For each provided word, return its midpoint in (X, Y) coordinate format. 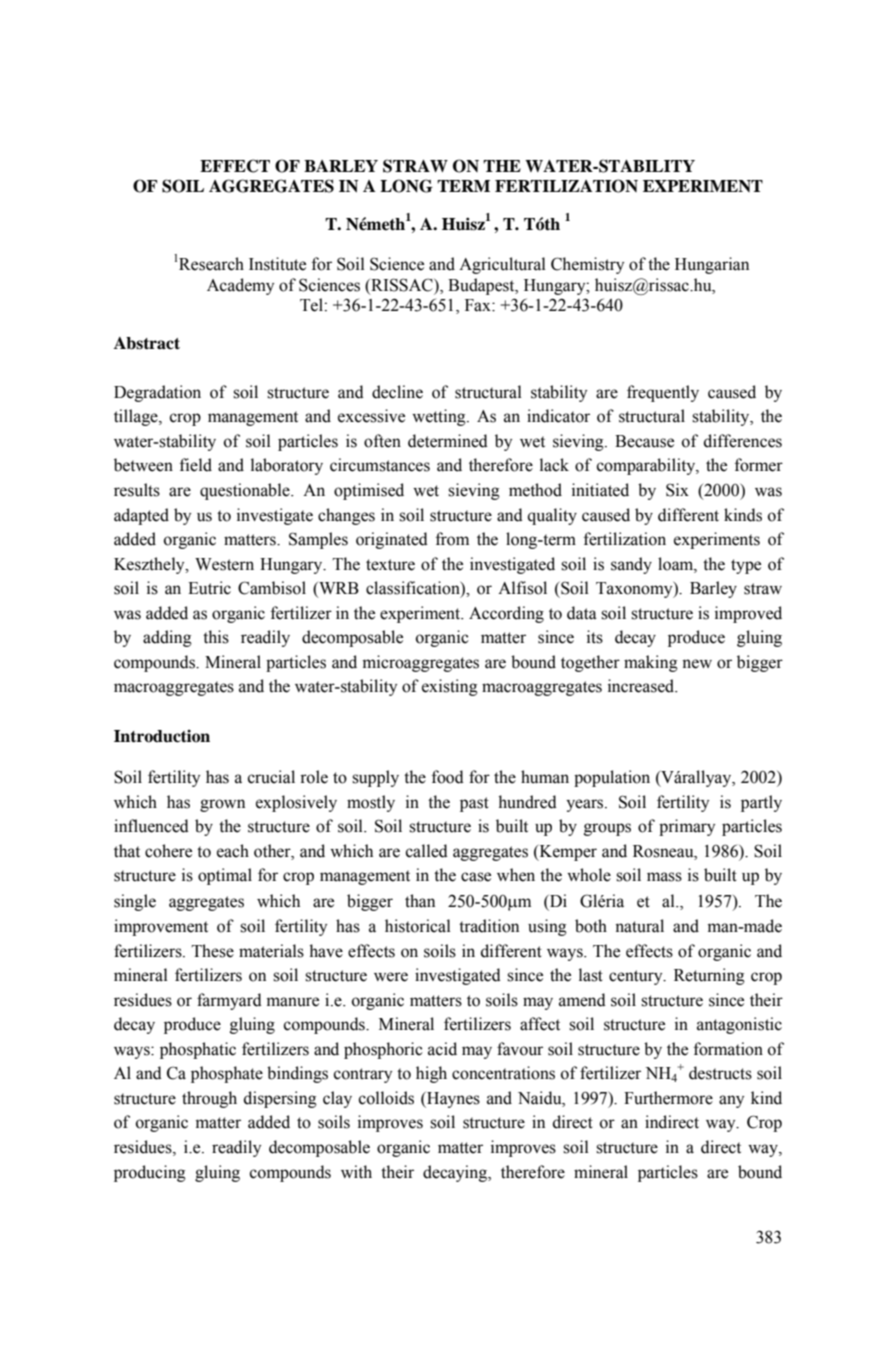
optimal (225, 876)
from (452, 539)
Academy (240, 286)
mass (664, 877)
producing (150, 1173)
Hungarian (712, 265)
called (427, 851)
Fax (479, 305)
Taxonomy (635, 590)
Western (224, 564)
